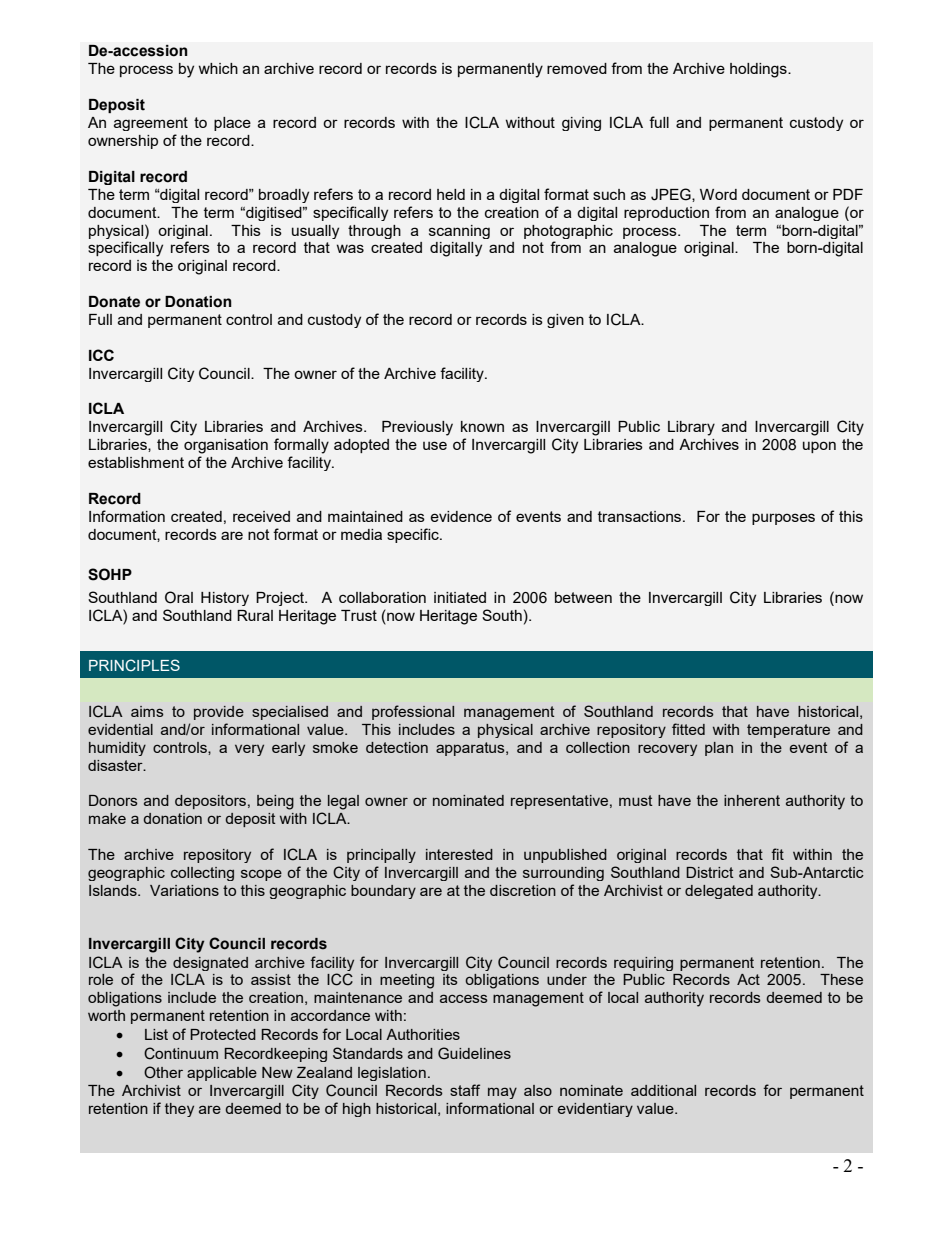 The image size is (952, 1233). I want to click on Other, so click(163, 1072).
